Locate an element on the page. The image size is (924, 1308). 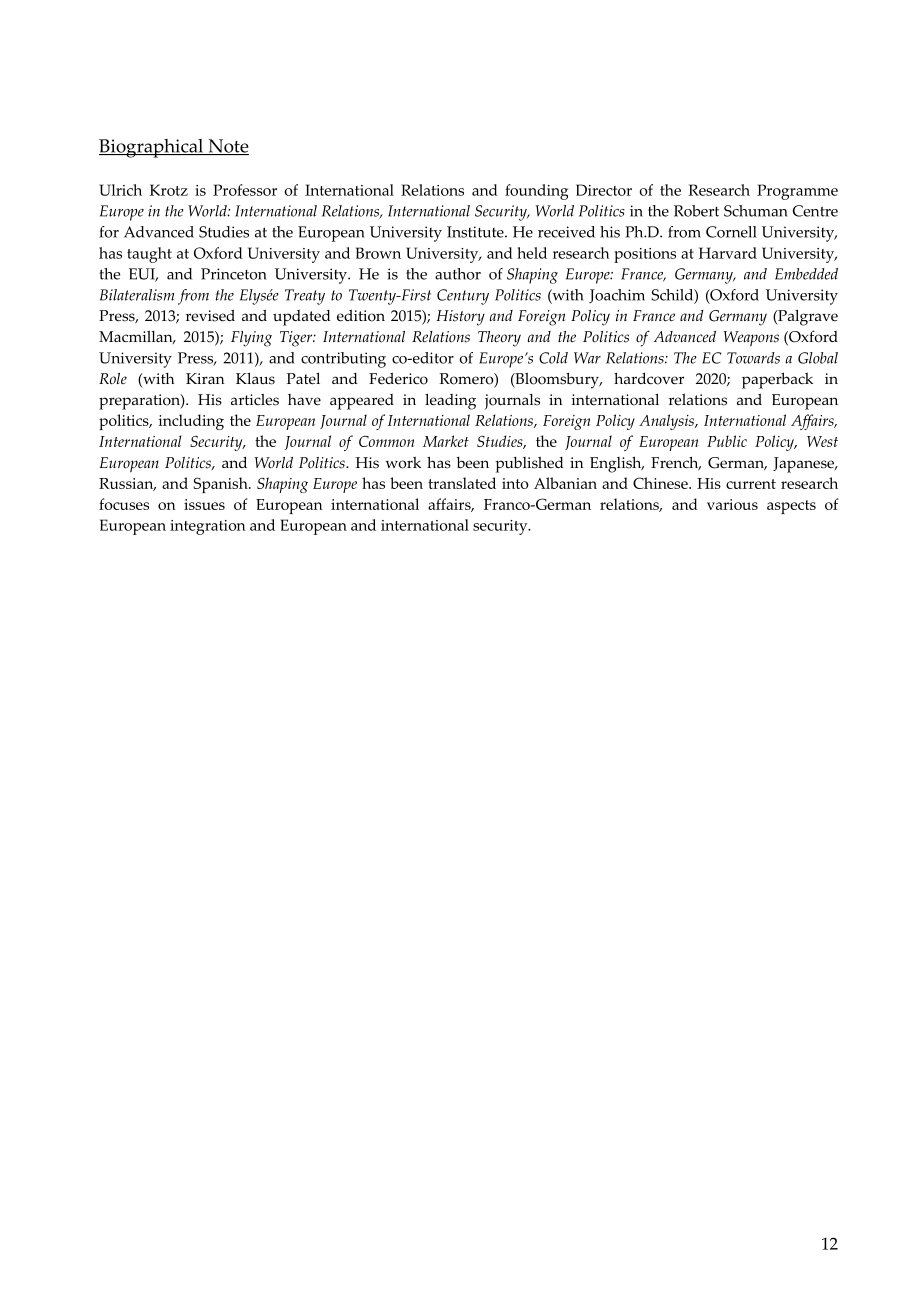
taught is located at coordinates (149, 255).
